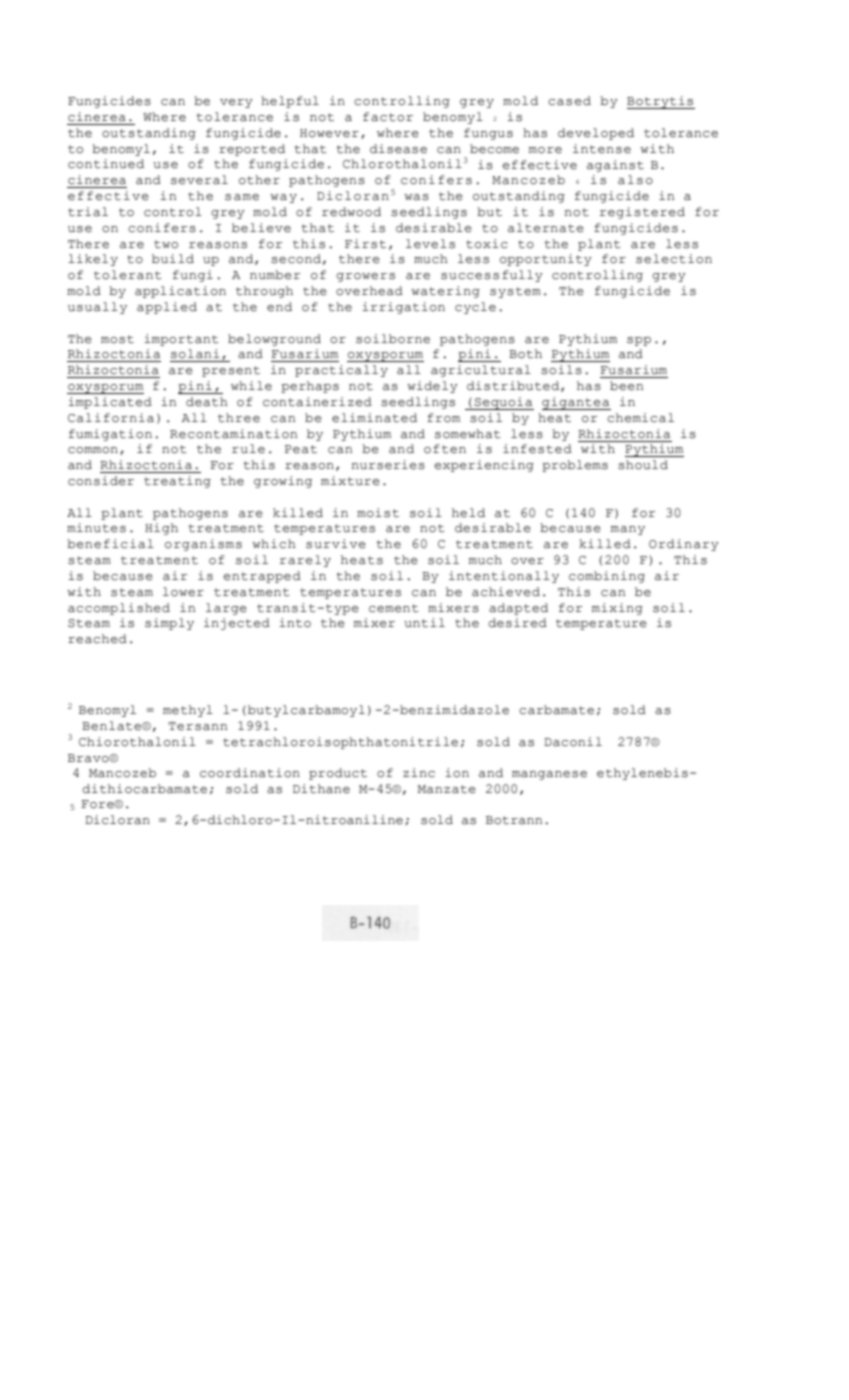 Image resolution: width=849 pixels, height=1400 pixels. What do you see at coordinates (180, 292) in the screenshot?
I see `application` at bounding box center [180, 292].
